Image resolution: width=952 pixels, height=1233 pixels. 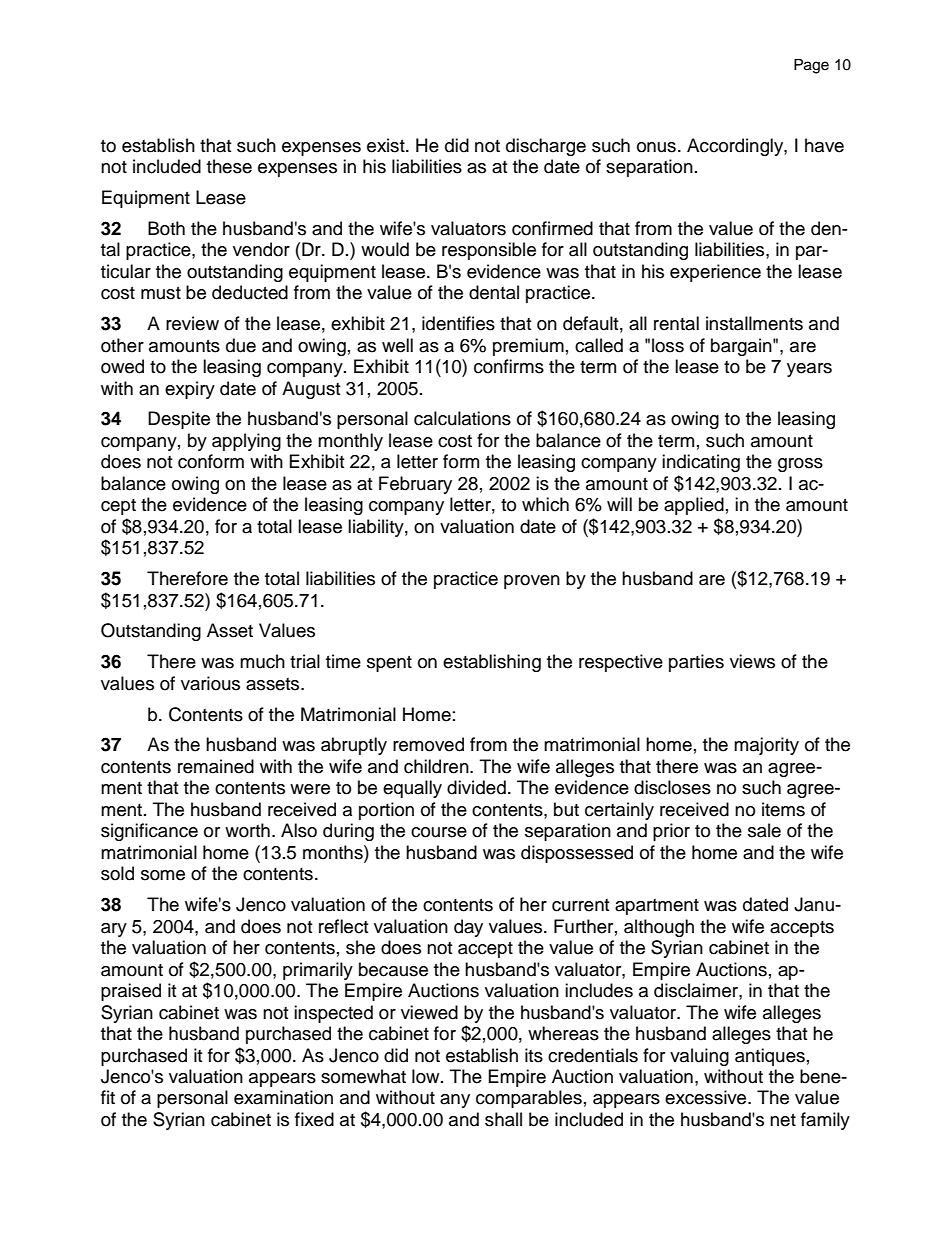 What do you see at coordinates (216, 766) in the page?
I see `remained` at bounding box center [216, 766].
